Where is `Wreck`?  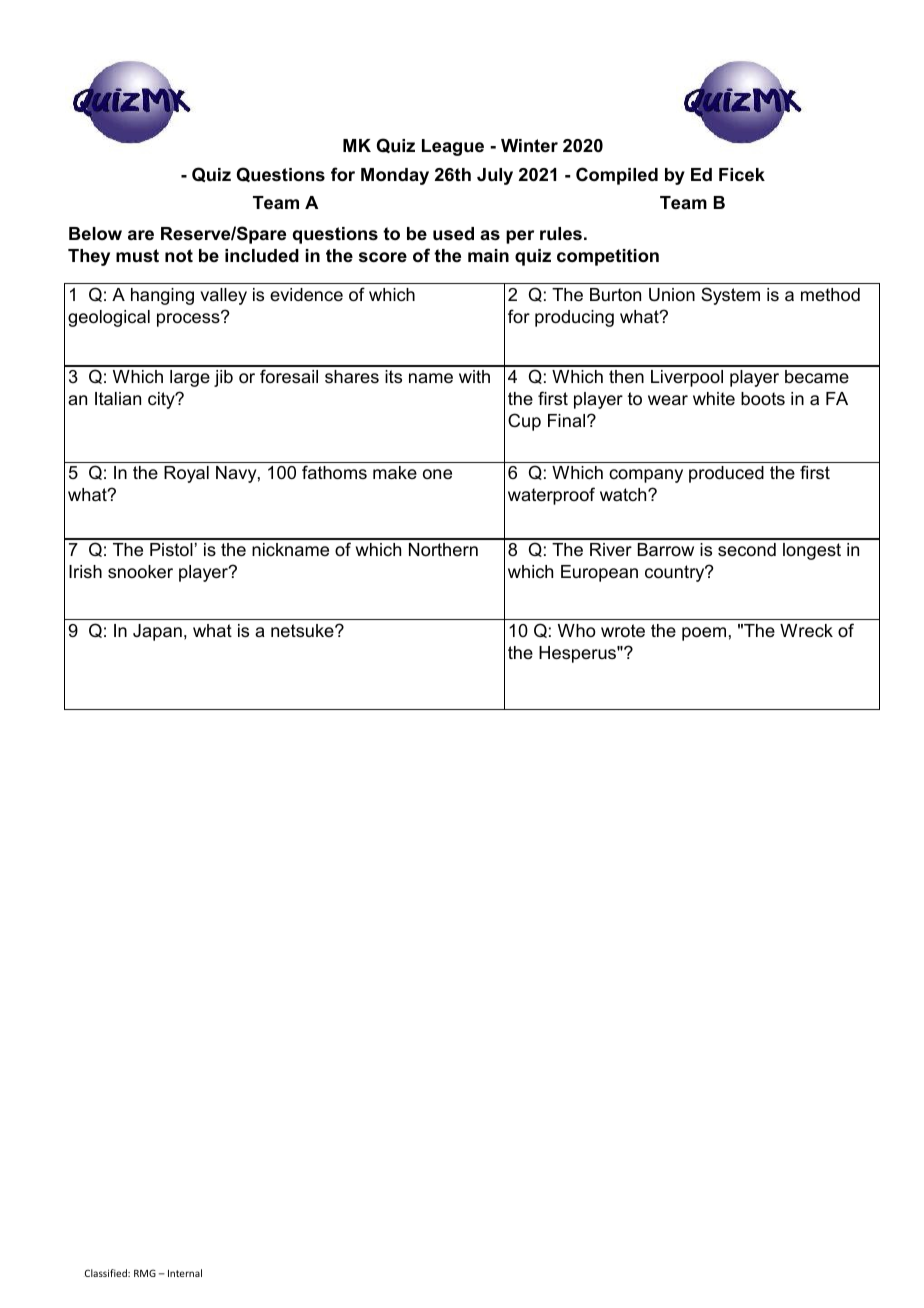 Wreck is located at coordinates (806, 631).
